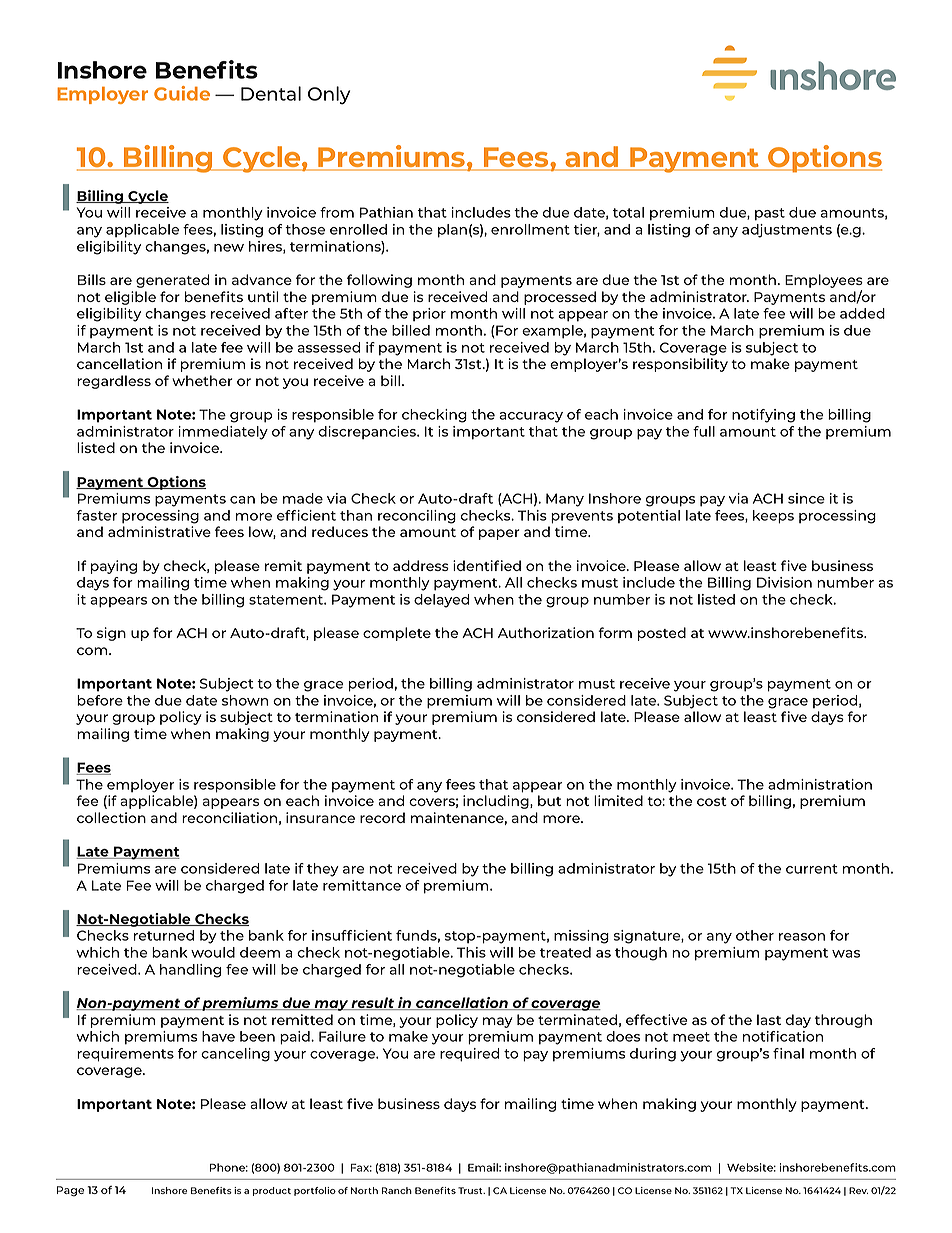  Describe the element at coordinates (770, 214) in the screenshot. I see `past` at that location.
